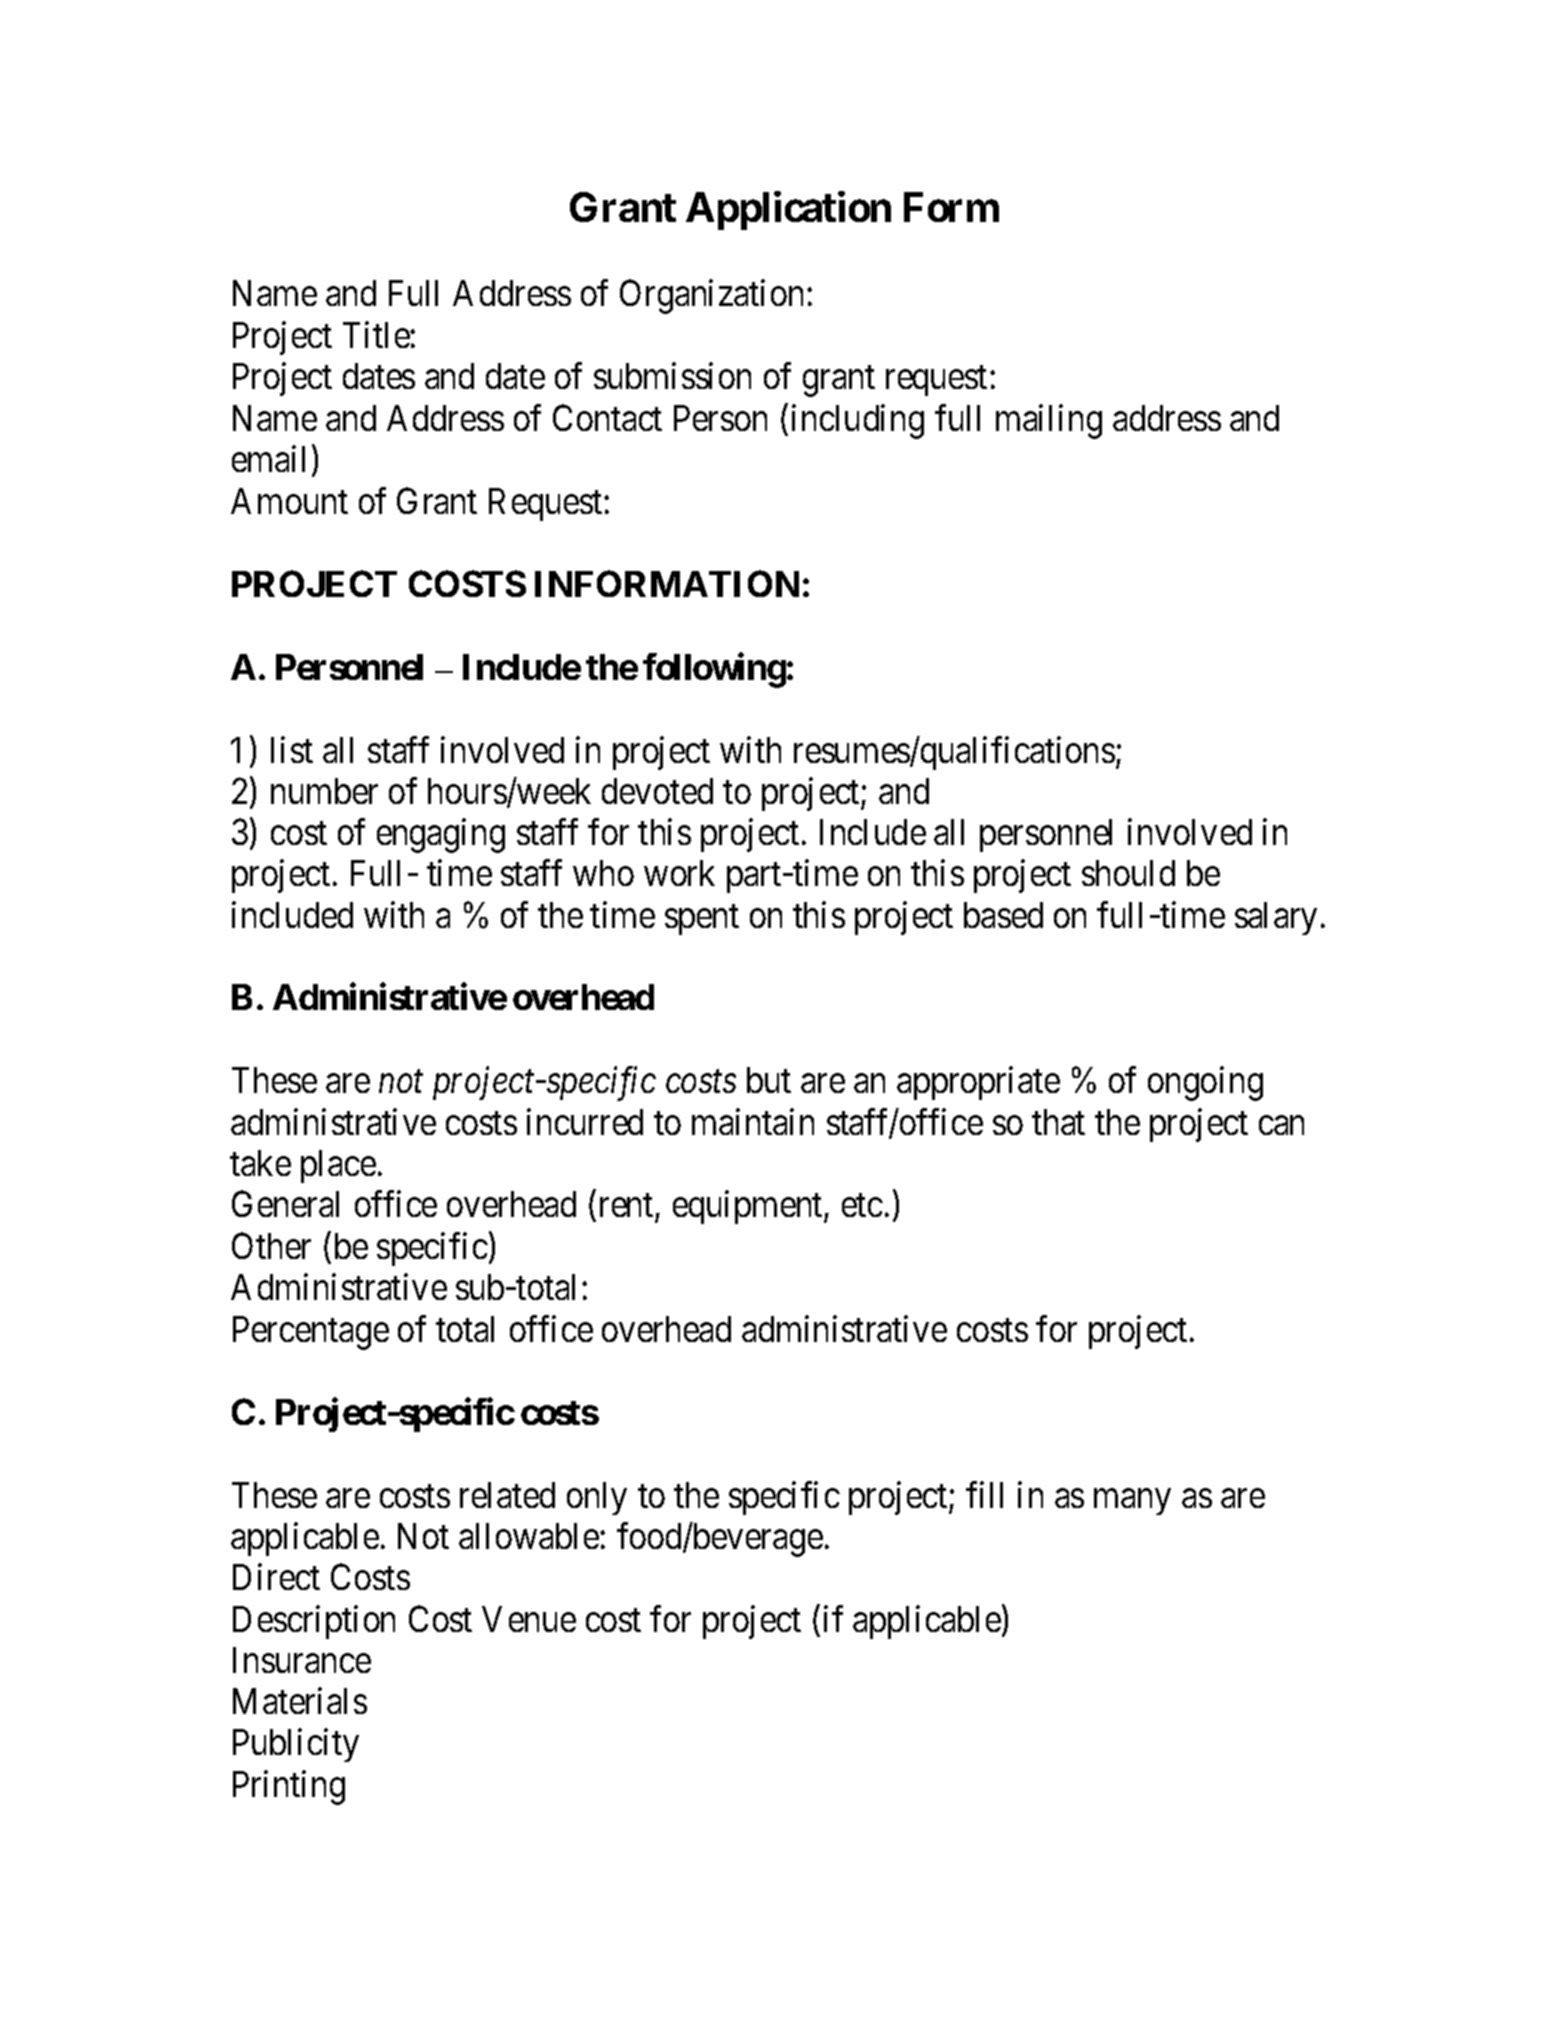  Describe the element at coordinates (441, 836) in the image. I see `engaging` at that location.
